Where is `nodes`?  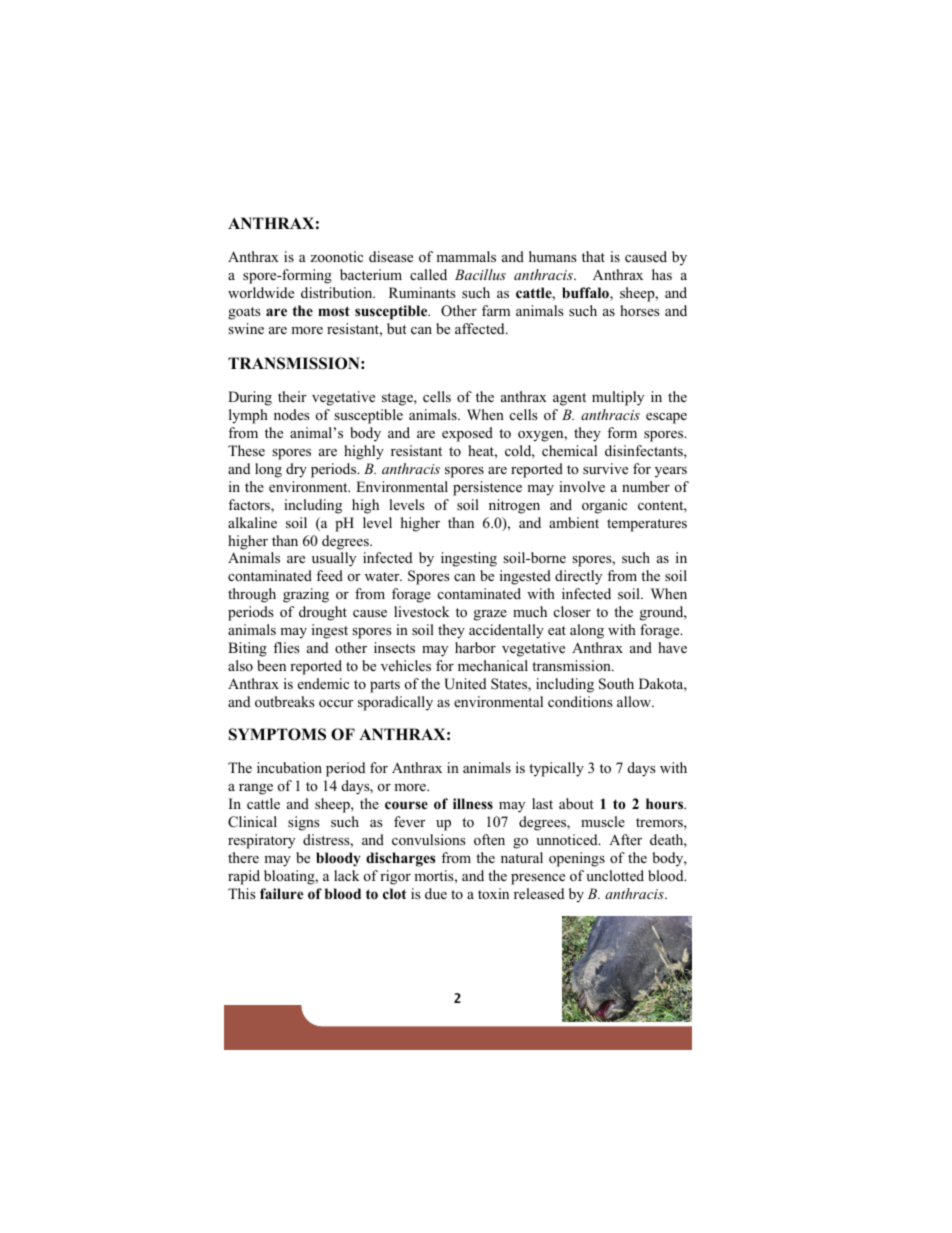
nodes is located at coordinates (292, 414).
